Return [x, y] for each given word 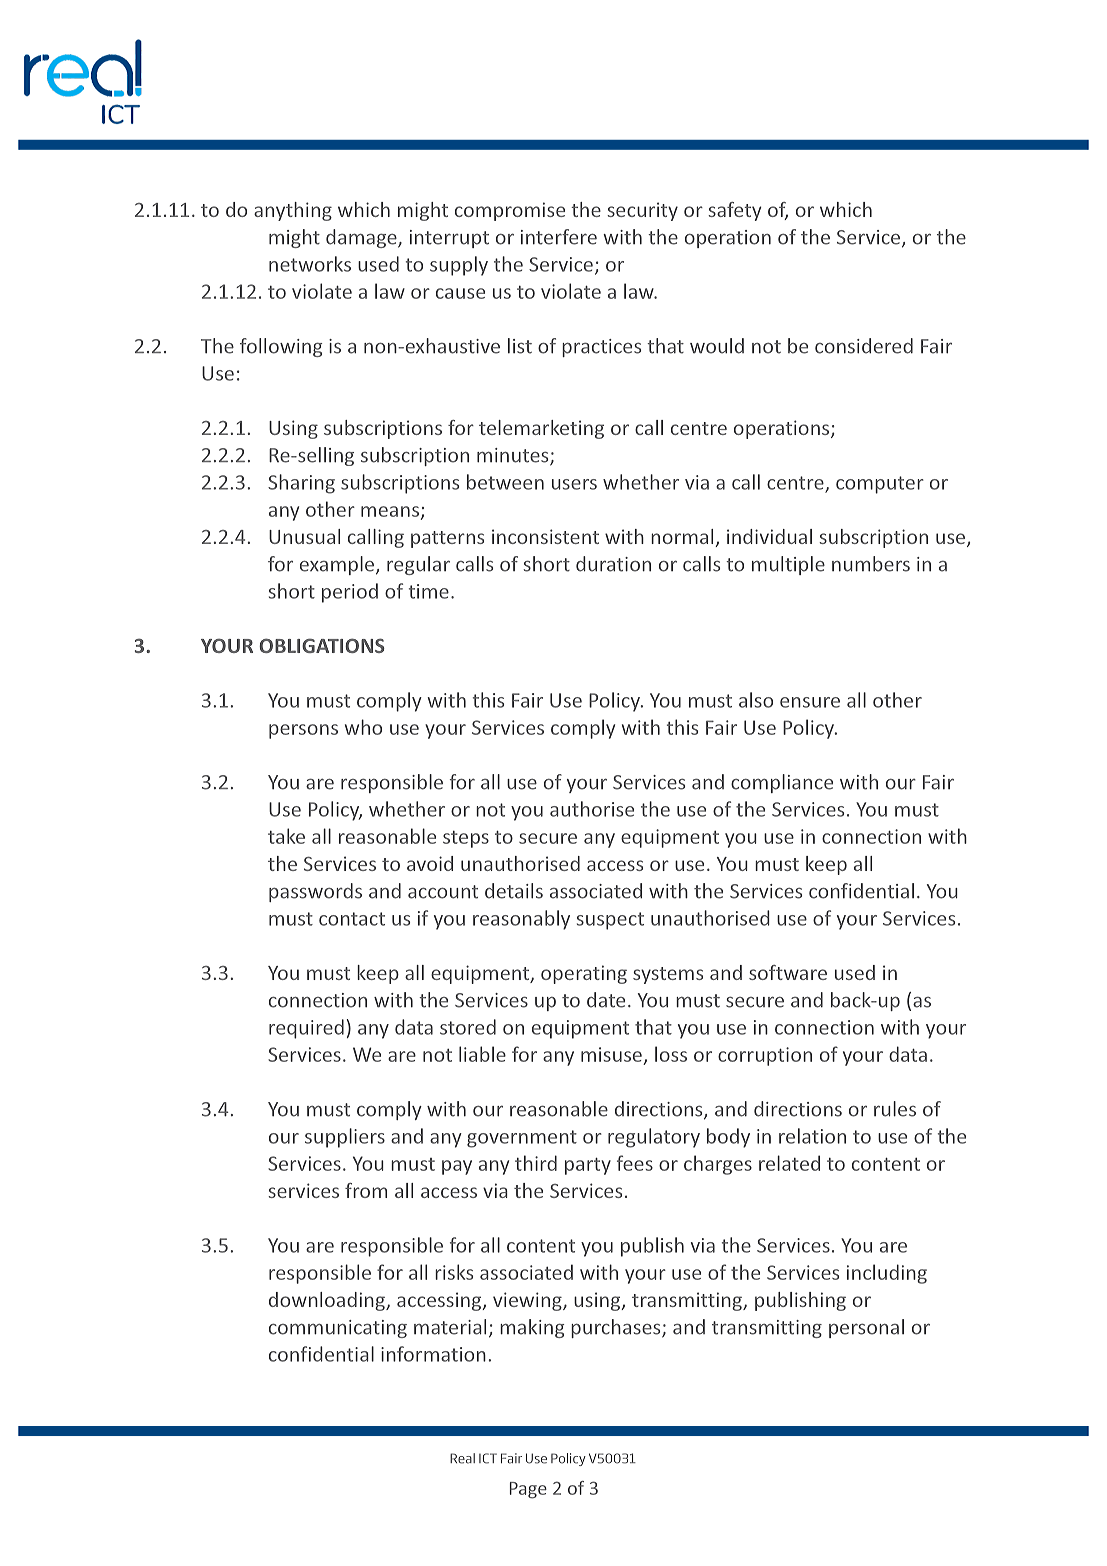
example [338, 565]
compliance [782, 783]
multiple [788, 565]
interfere [559, 237]
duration [613, 564]
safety [735, 211]
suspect [610, 921]
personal [866, 1328]
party [588, 1166]
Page [528, 1490]
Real [462, 1458]
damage [362, 238]
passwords [315, 892]
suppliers [345, 1138]
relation [812, 1136]
